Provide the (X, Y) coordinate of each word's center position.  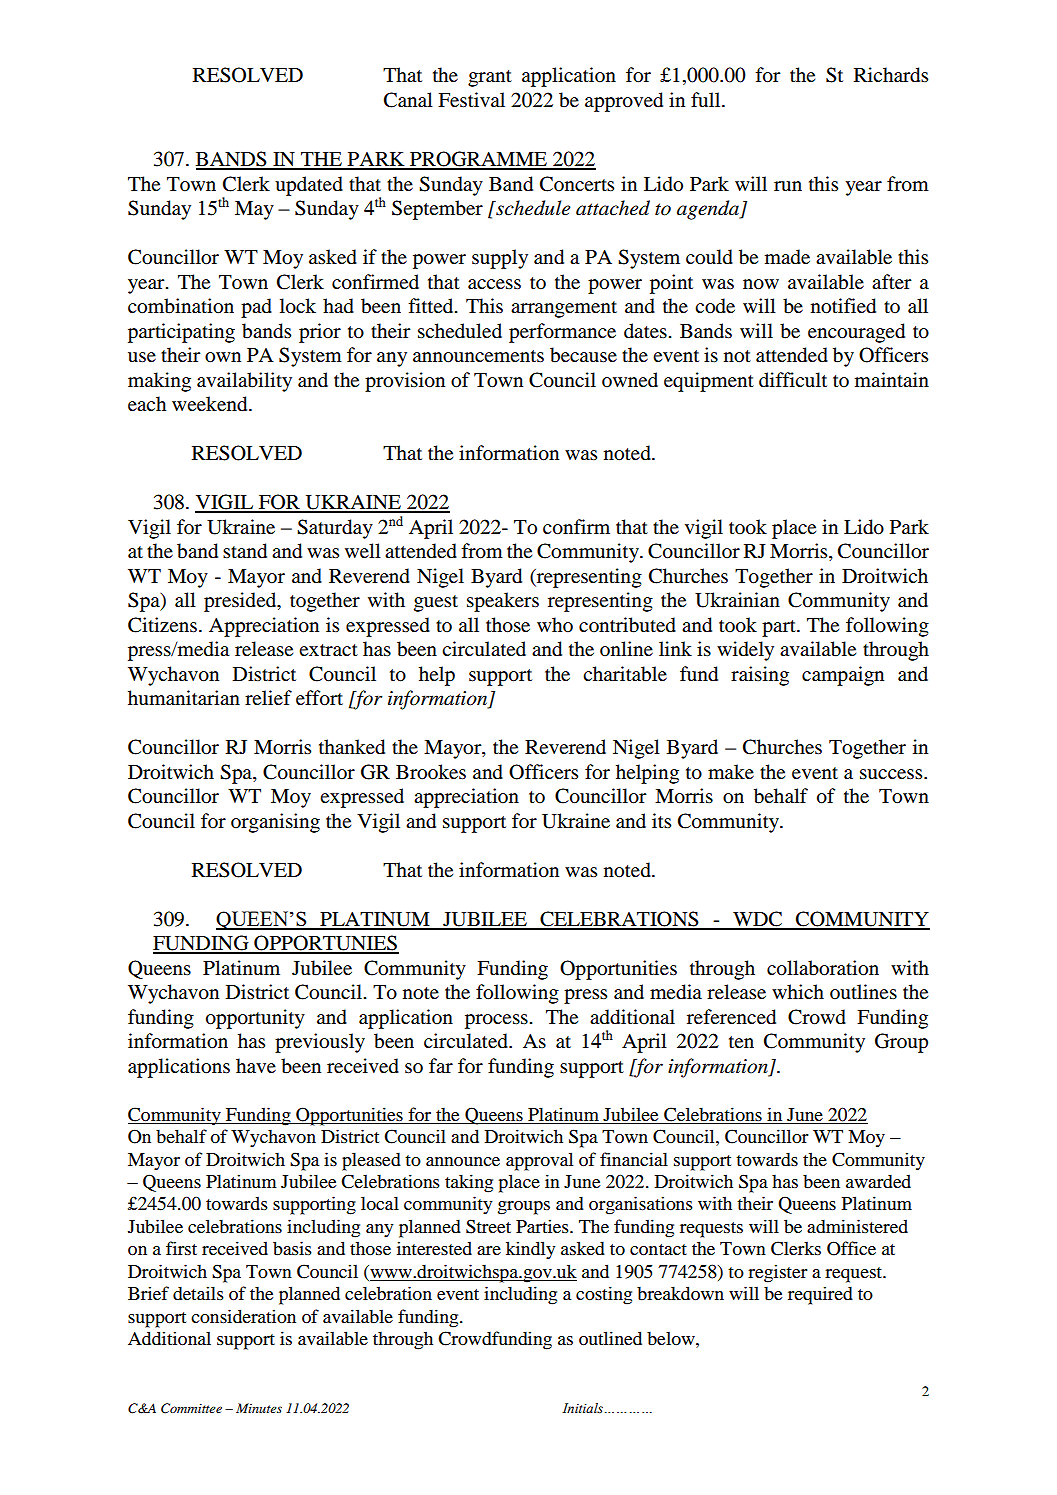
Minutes (259, 1408)
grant (490, 78)
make (731, 771)
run (788, 186)
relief (268, 697)
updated (309, 186)
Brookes (431, 772)
